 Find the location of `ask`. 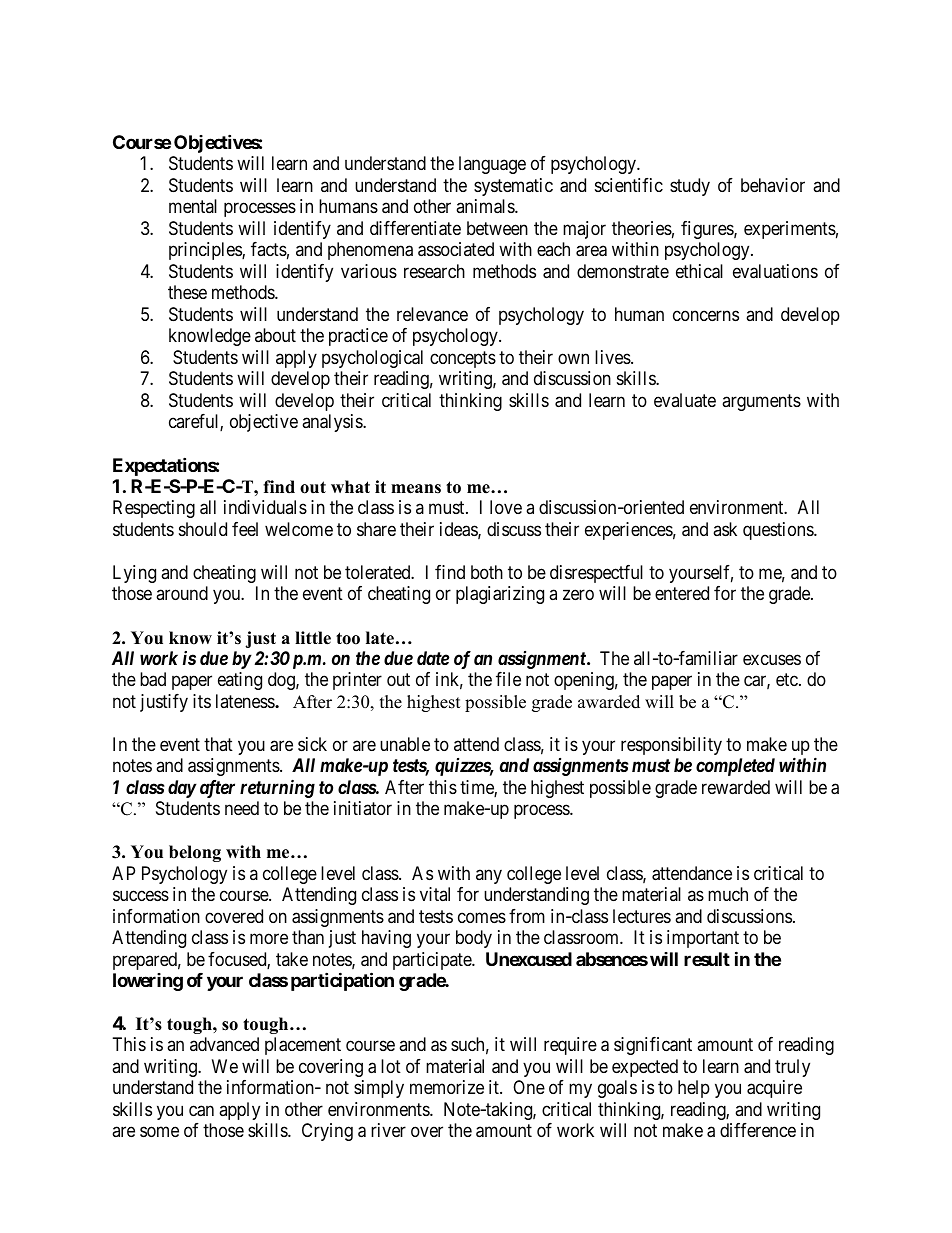

ask is located at coordinates (725, 529).
